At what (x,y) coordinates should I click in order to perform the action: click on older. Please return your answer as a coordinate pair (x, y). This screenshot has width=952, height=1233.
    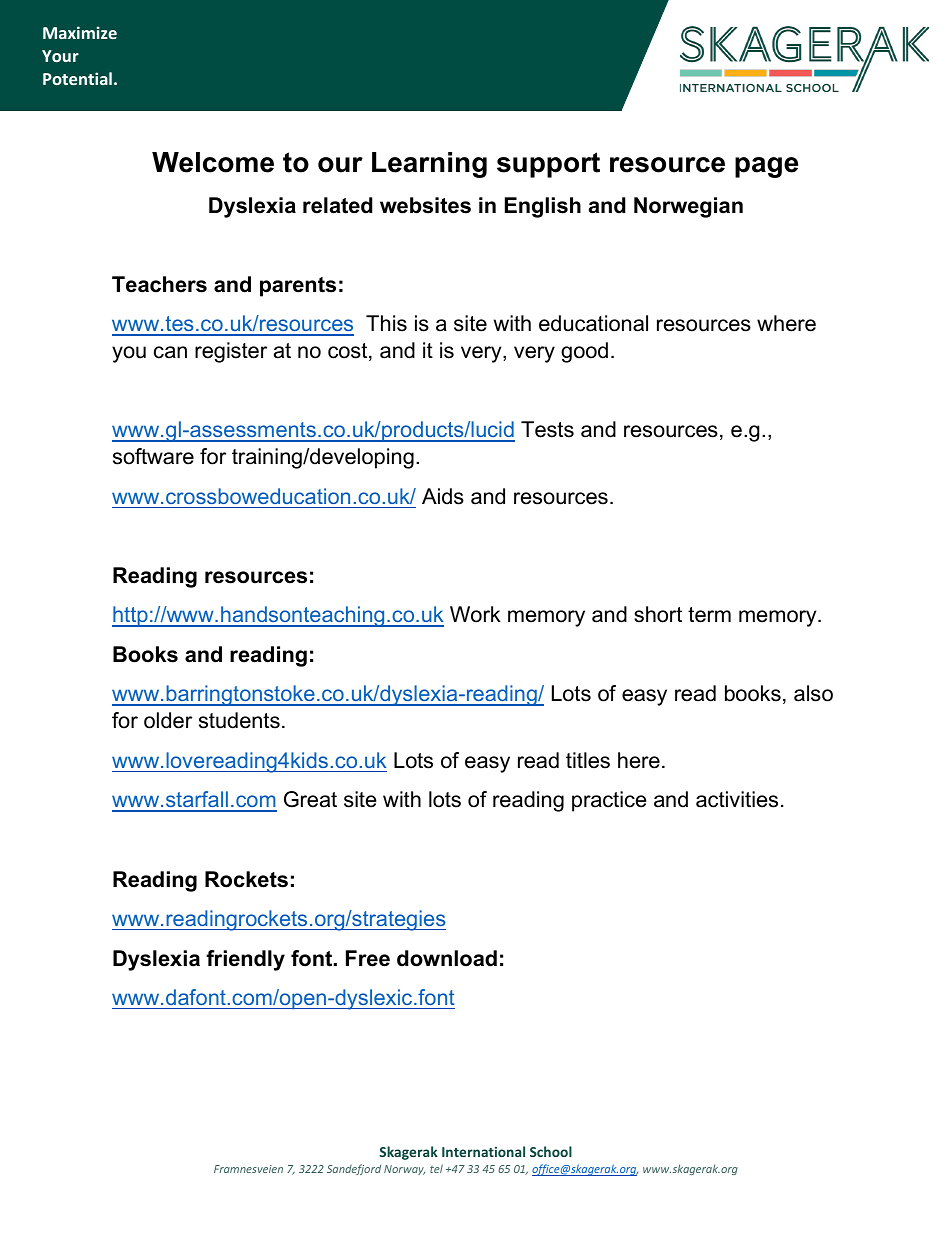
    Looking at the image, I should click on (168, 720).
